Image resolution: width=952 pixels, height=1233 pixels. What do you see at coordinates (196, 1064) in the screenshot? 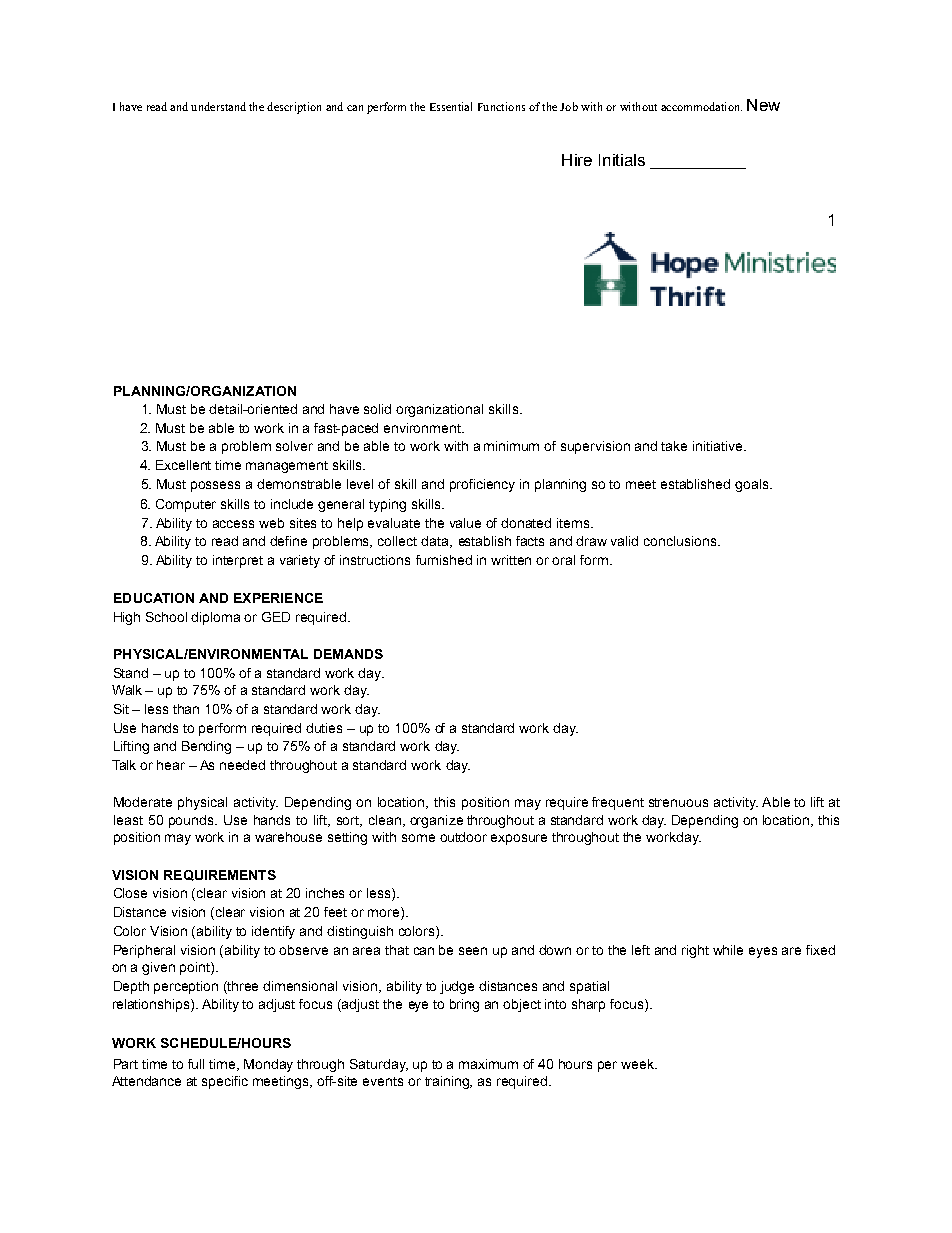
I see `full` at bounding box center [196, 1064].
